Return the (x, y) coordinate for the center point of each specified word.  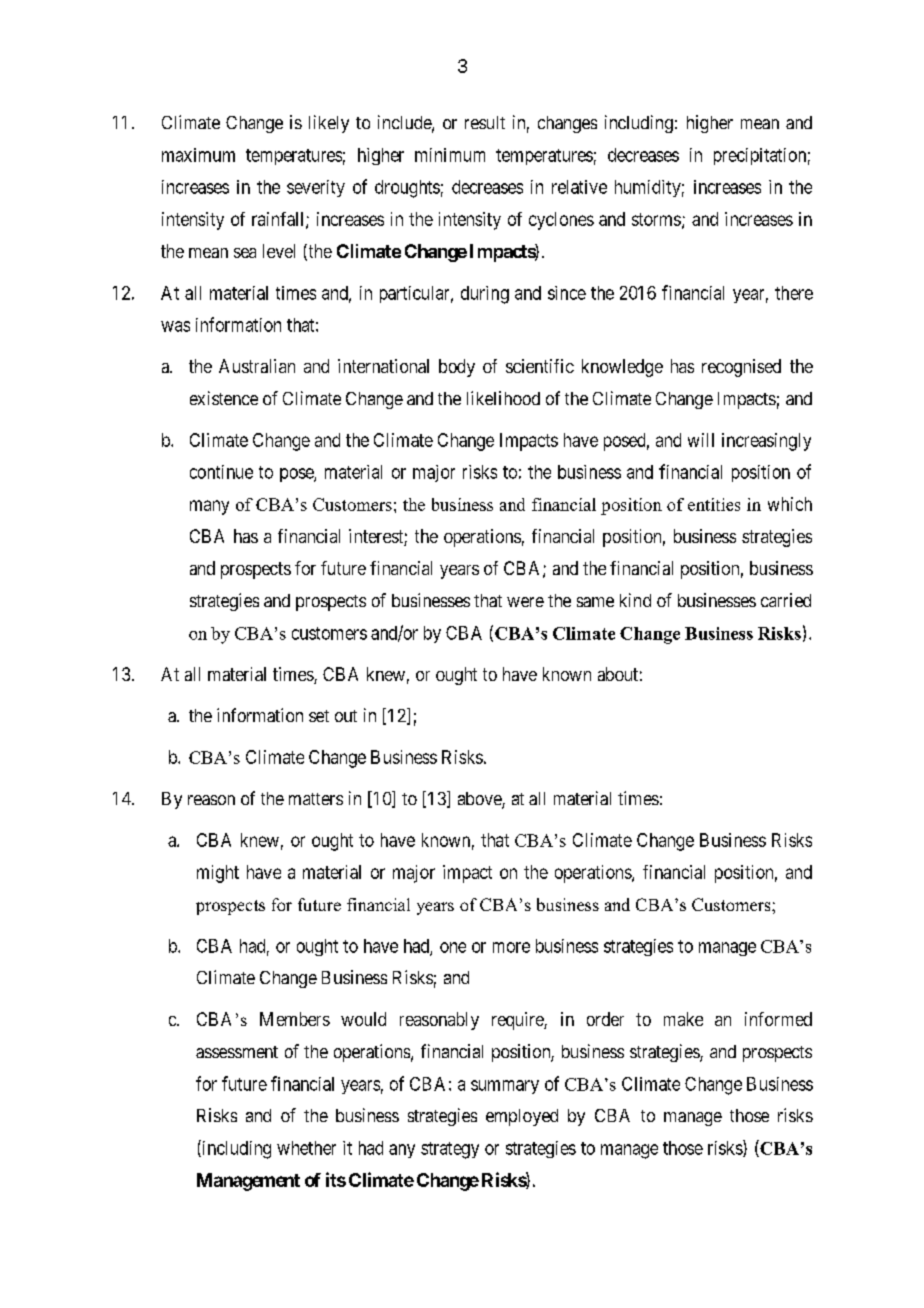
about (618, 674)
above (480, 800)
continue (221, 472)
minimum (450, 155)
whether (306, 1148)
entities (714, 504)
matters (316, 799)
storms (656, 219)
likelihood (503, 398)
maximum (198, 155)
